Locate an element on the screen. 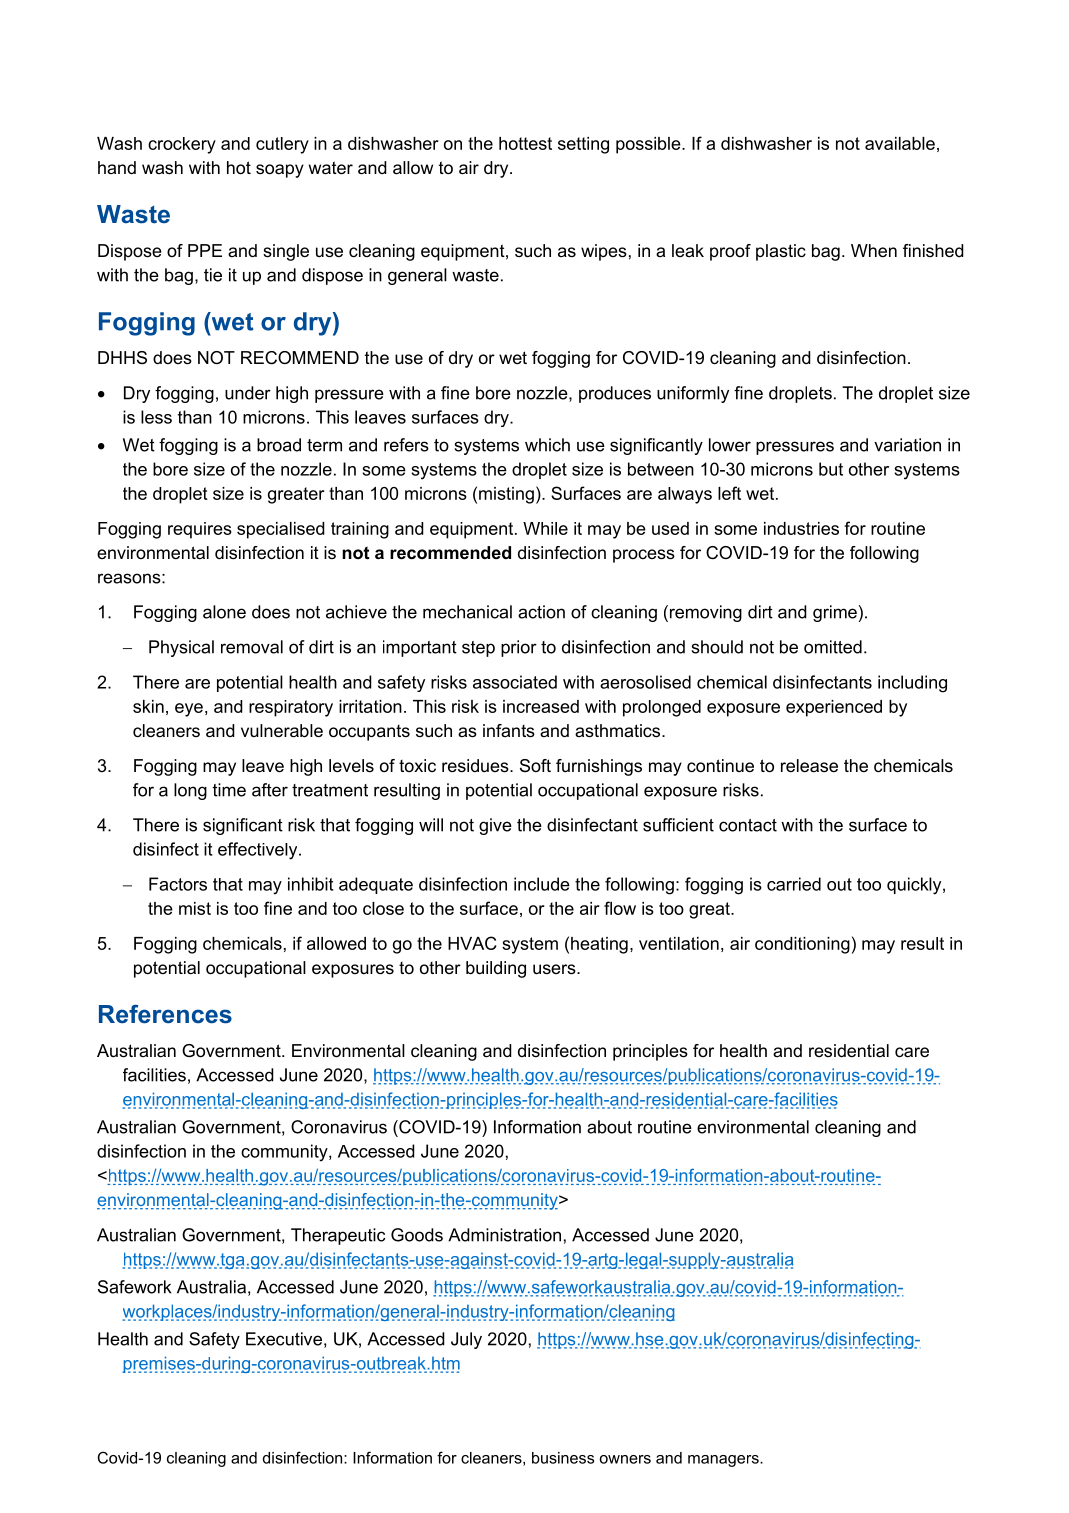 This screenshot has height=1513, width=1069. give is located at coordinates (495, 826).
